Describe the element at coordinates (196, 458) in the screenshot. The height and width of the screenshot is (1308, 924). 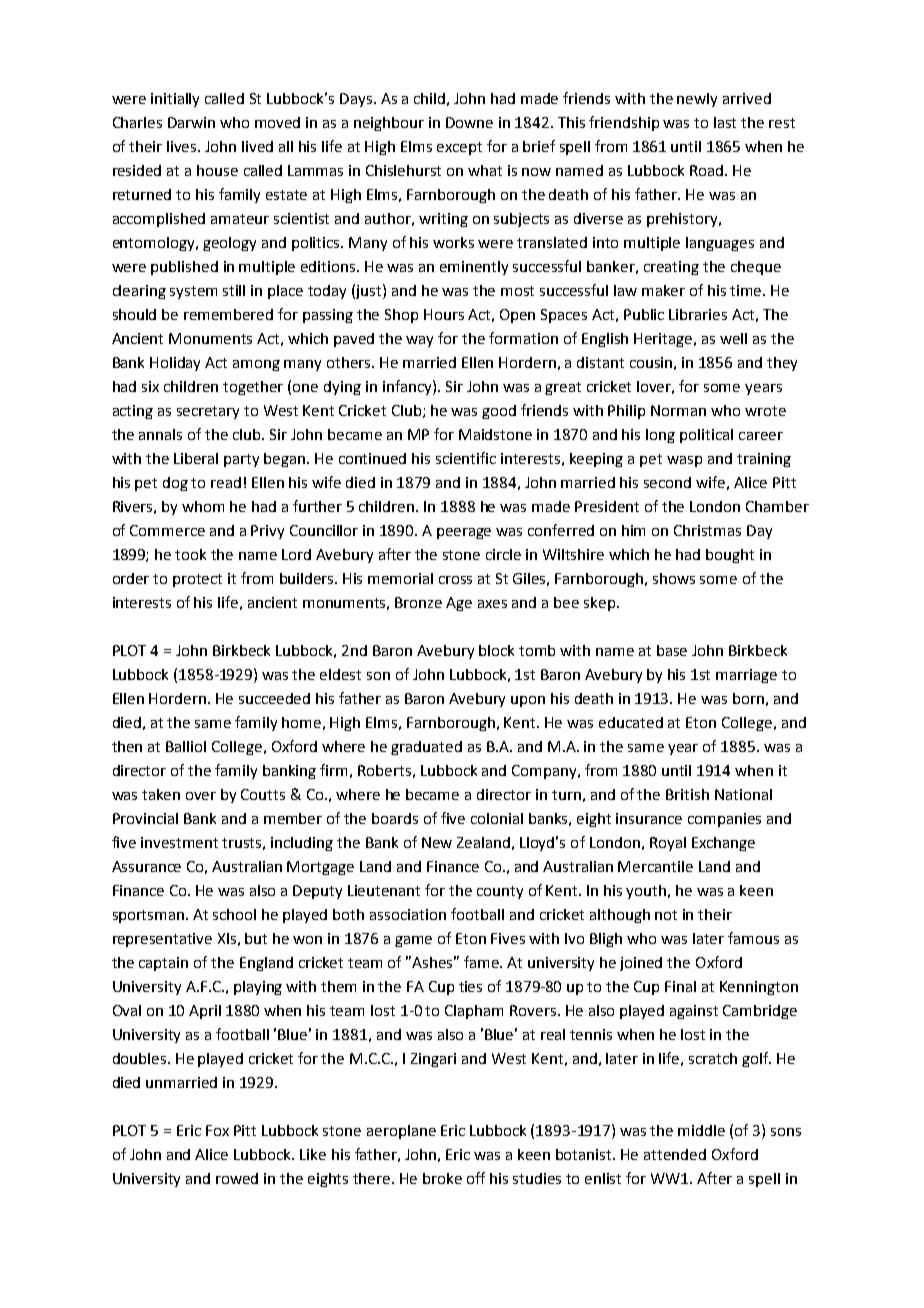
I see `Liberal` at that location.
